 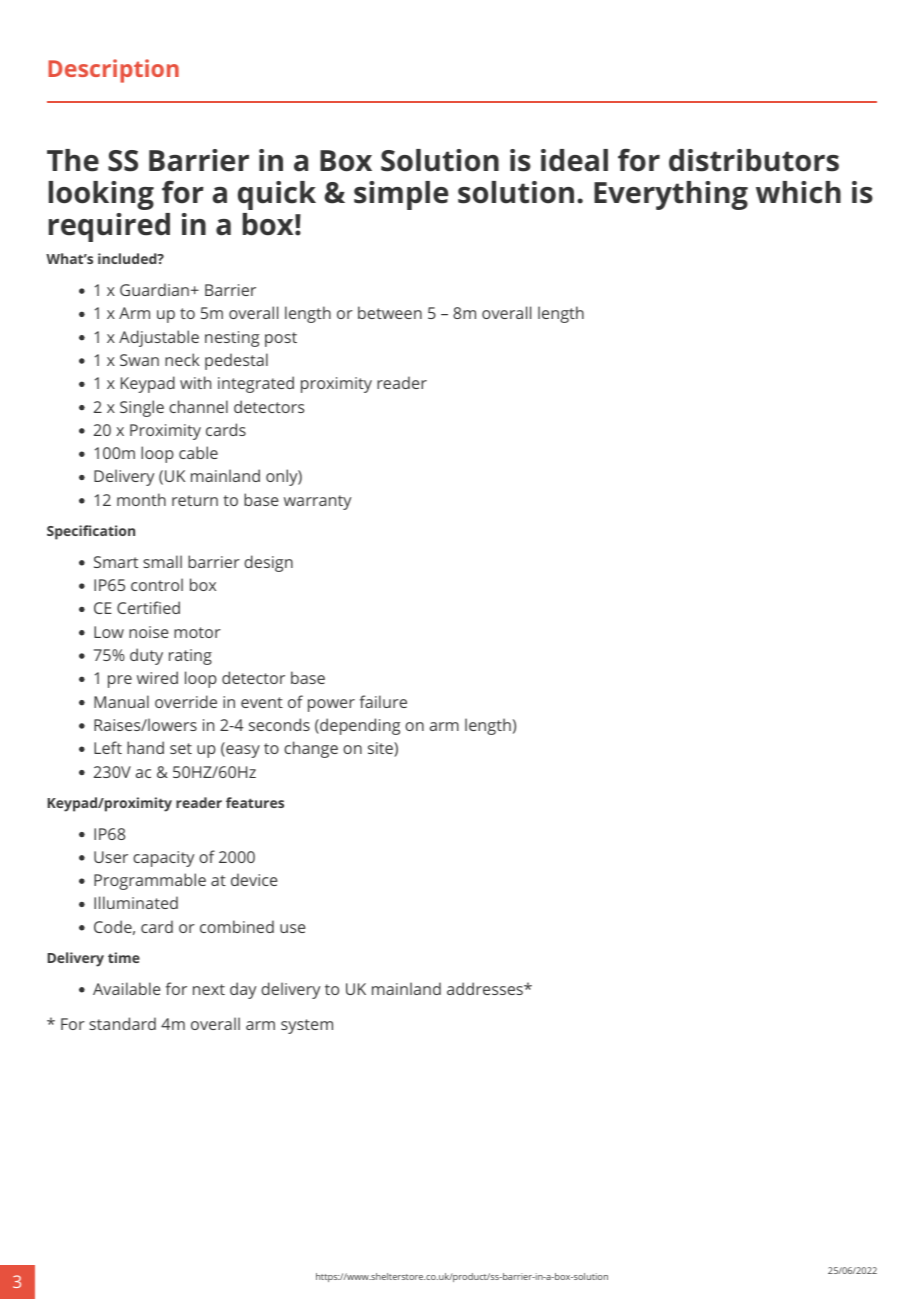 What do you see at coordinates (754, 160) in the image?
I see `distributors` at bounding box center [754, 160].
